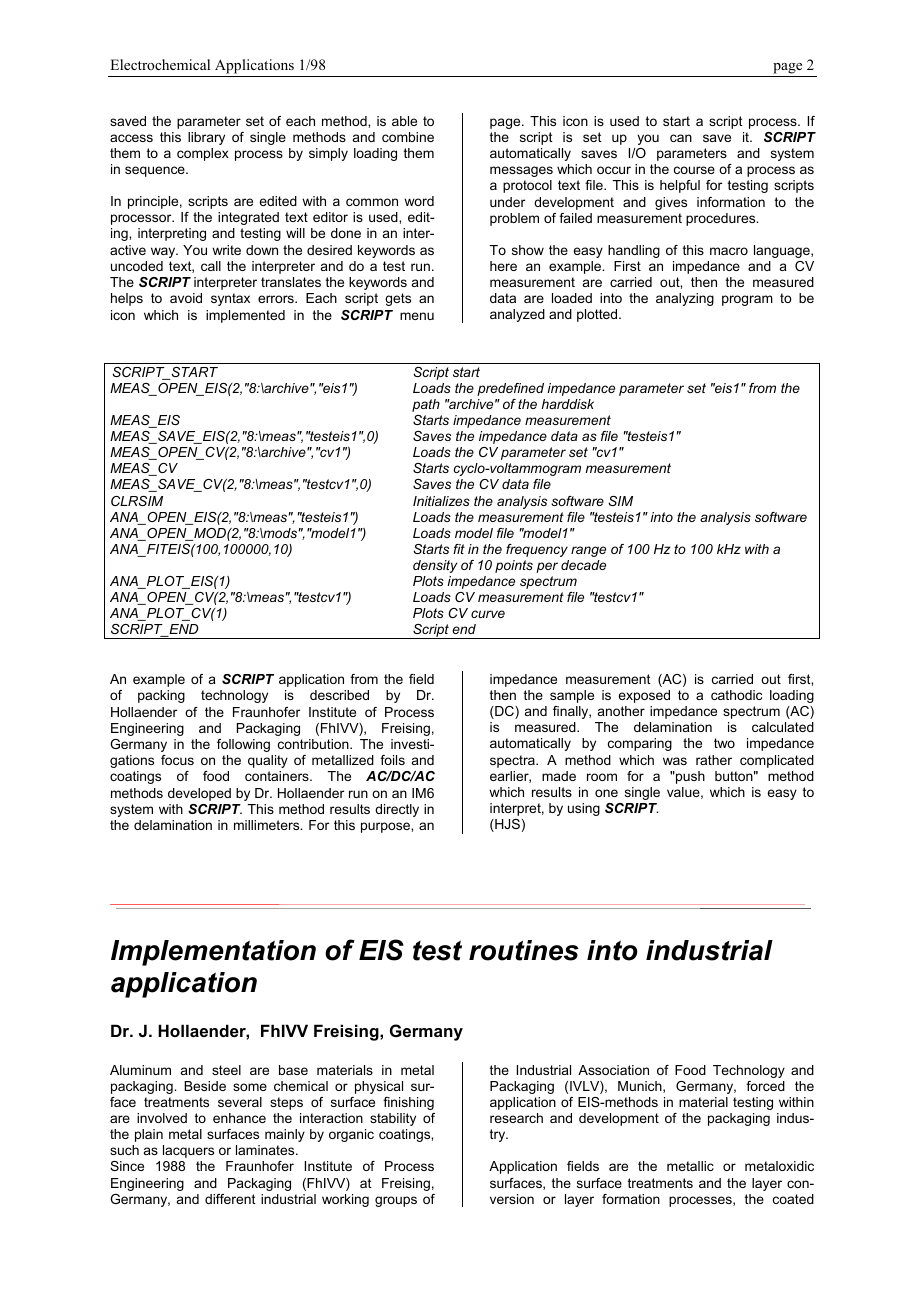  Describe the element at coordinates (793, 1199) in the page. I see `coated` at that location.
